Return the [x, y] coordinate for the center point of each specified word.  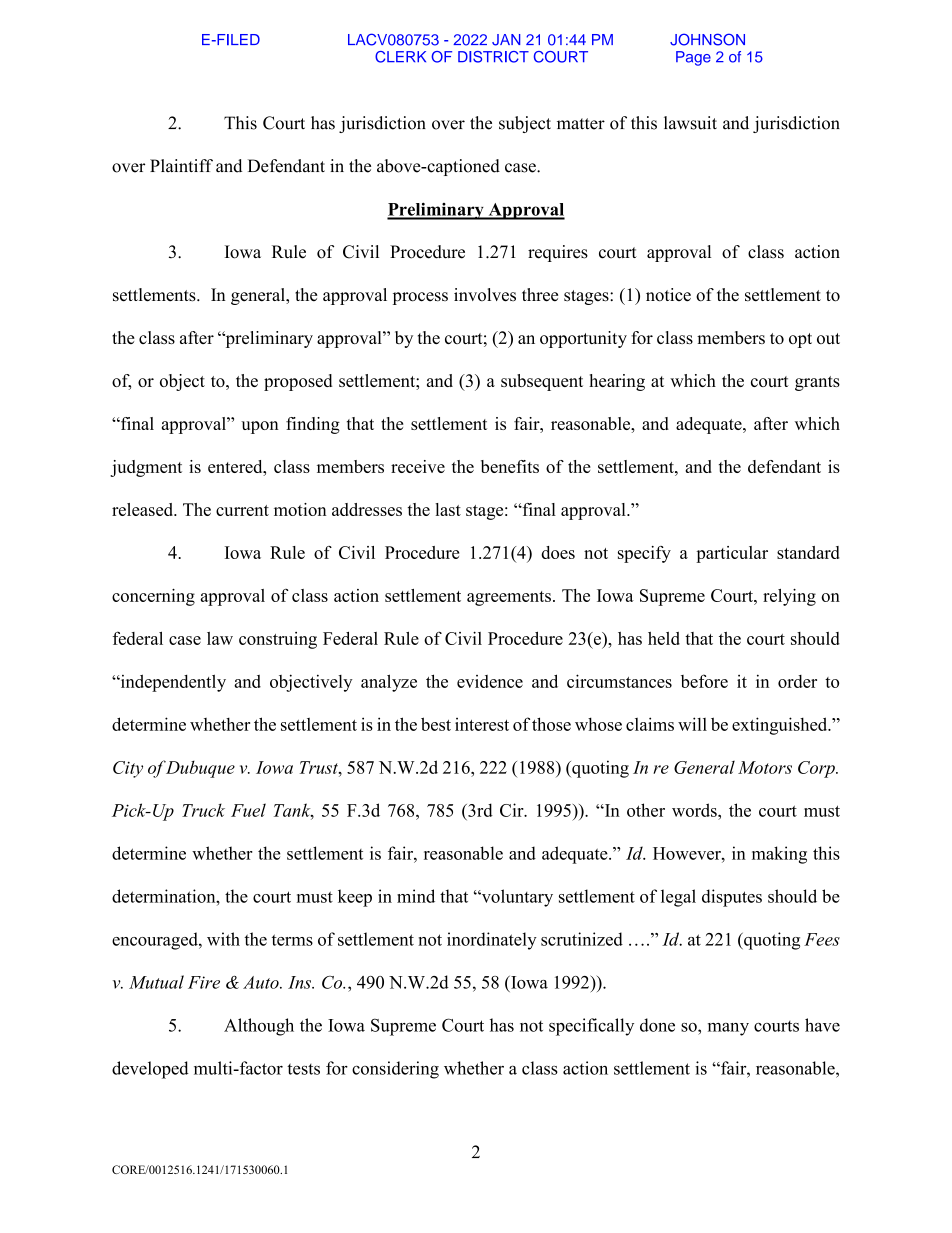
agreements [509, 598]
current [242, 510]
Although [259, 1027]
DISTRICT [493, 57]
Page [693, 58]
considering [395, 1070]
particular [732, 554]
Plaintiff [181, 165]
